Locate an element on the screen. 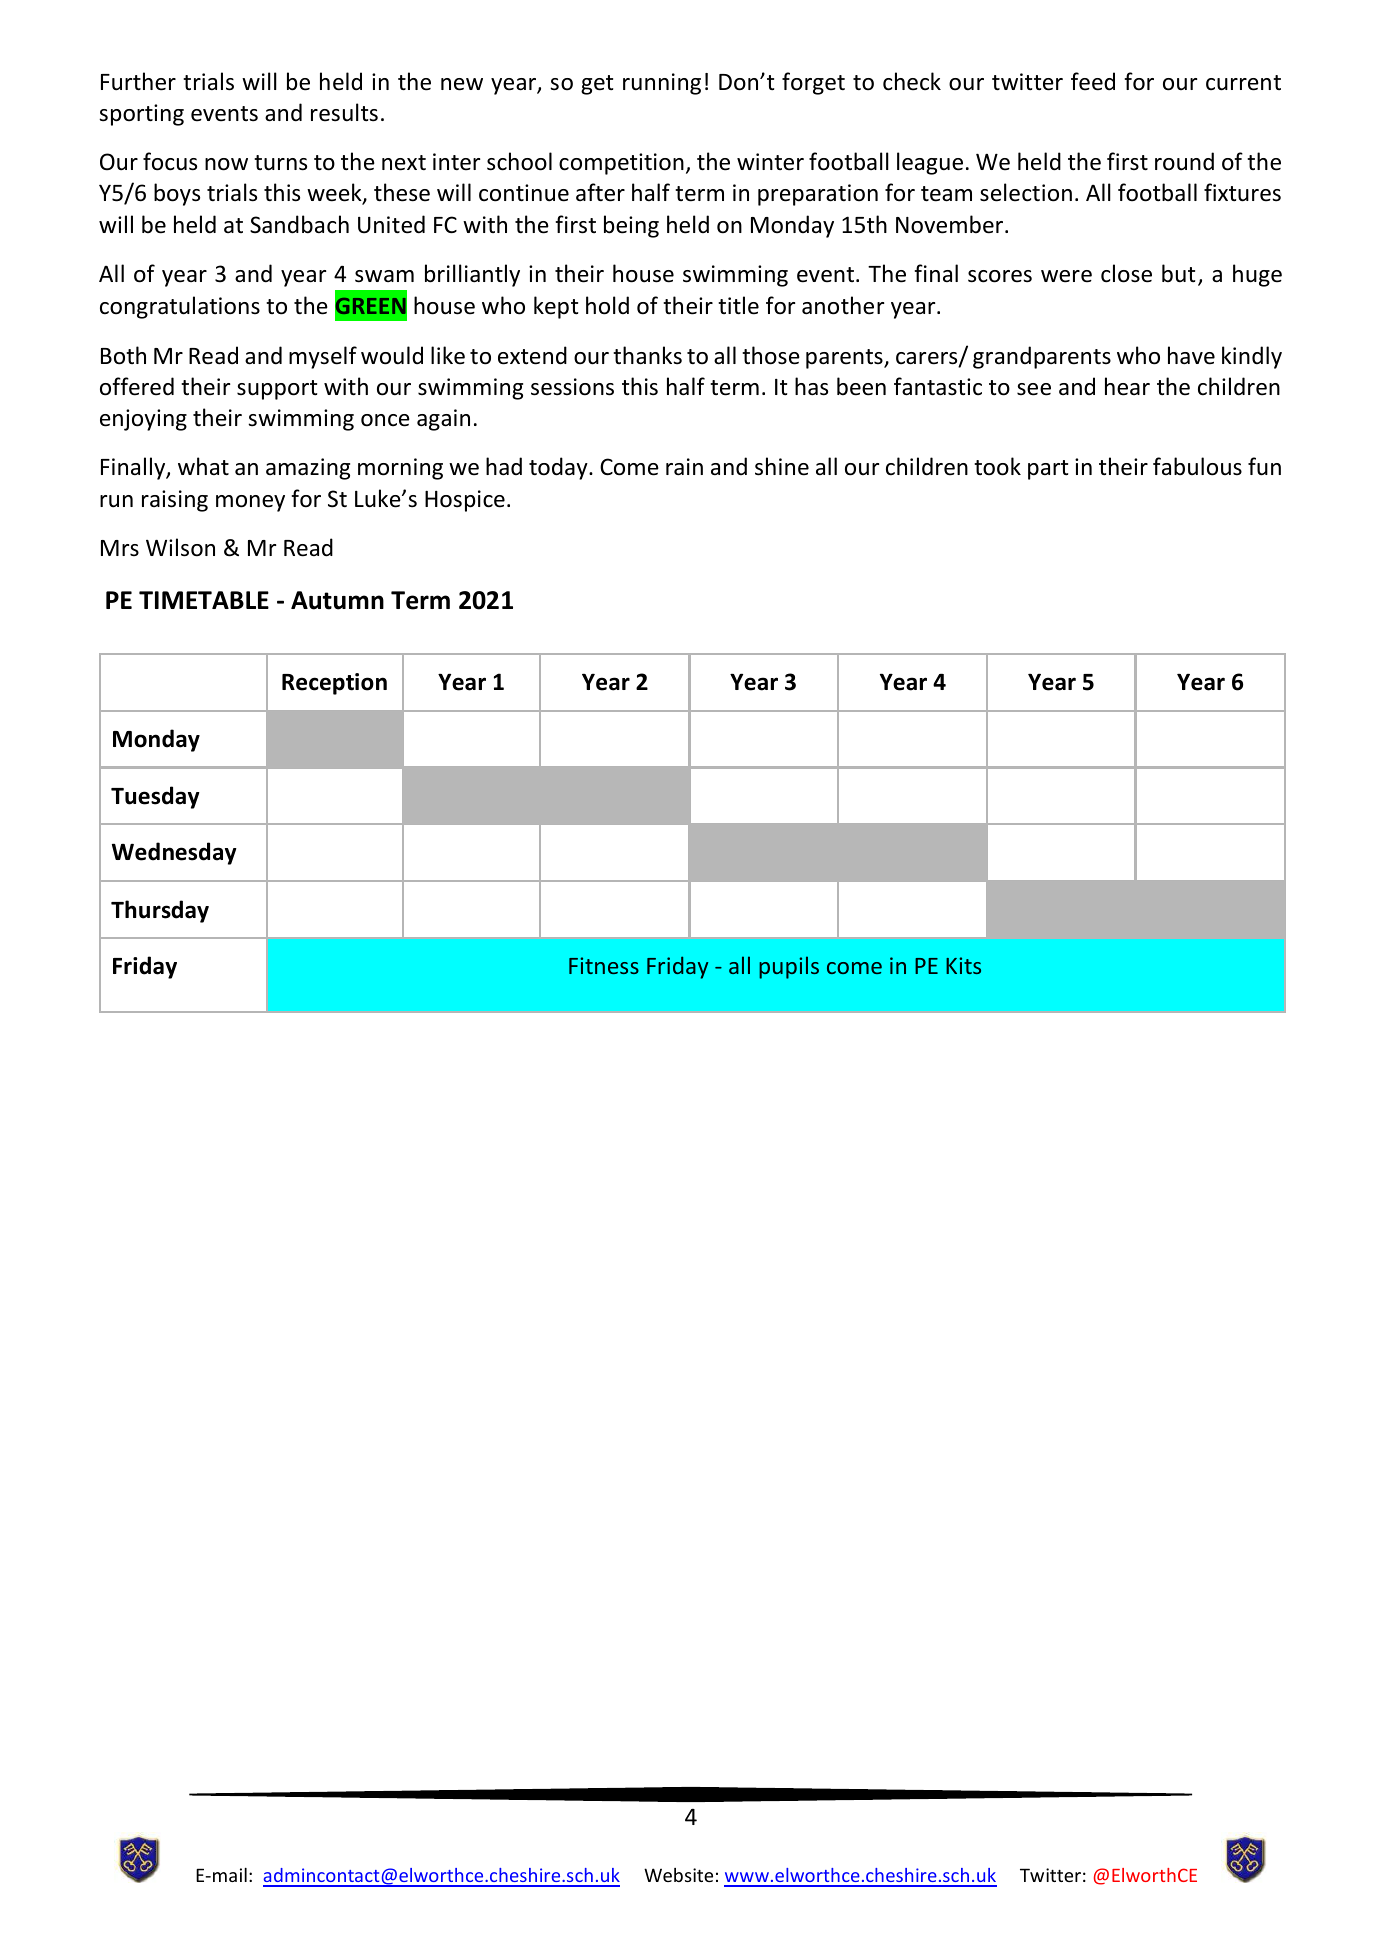 The height and width of the screenshot is (1954, 1382). round is located at coordinates (1184, 161).
